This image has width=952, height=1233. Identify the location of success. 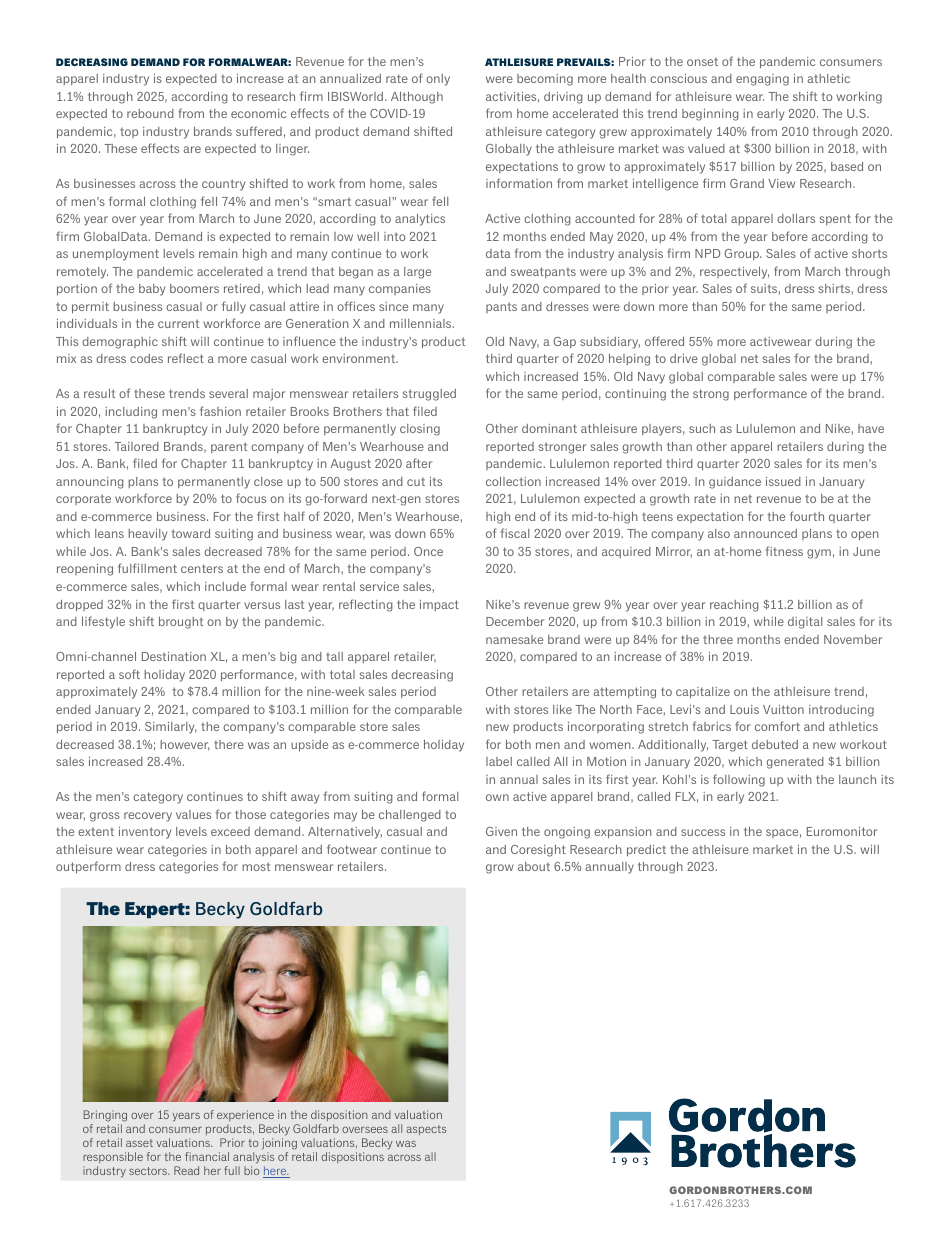
(703, 832).
